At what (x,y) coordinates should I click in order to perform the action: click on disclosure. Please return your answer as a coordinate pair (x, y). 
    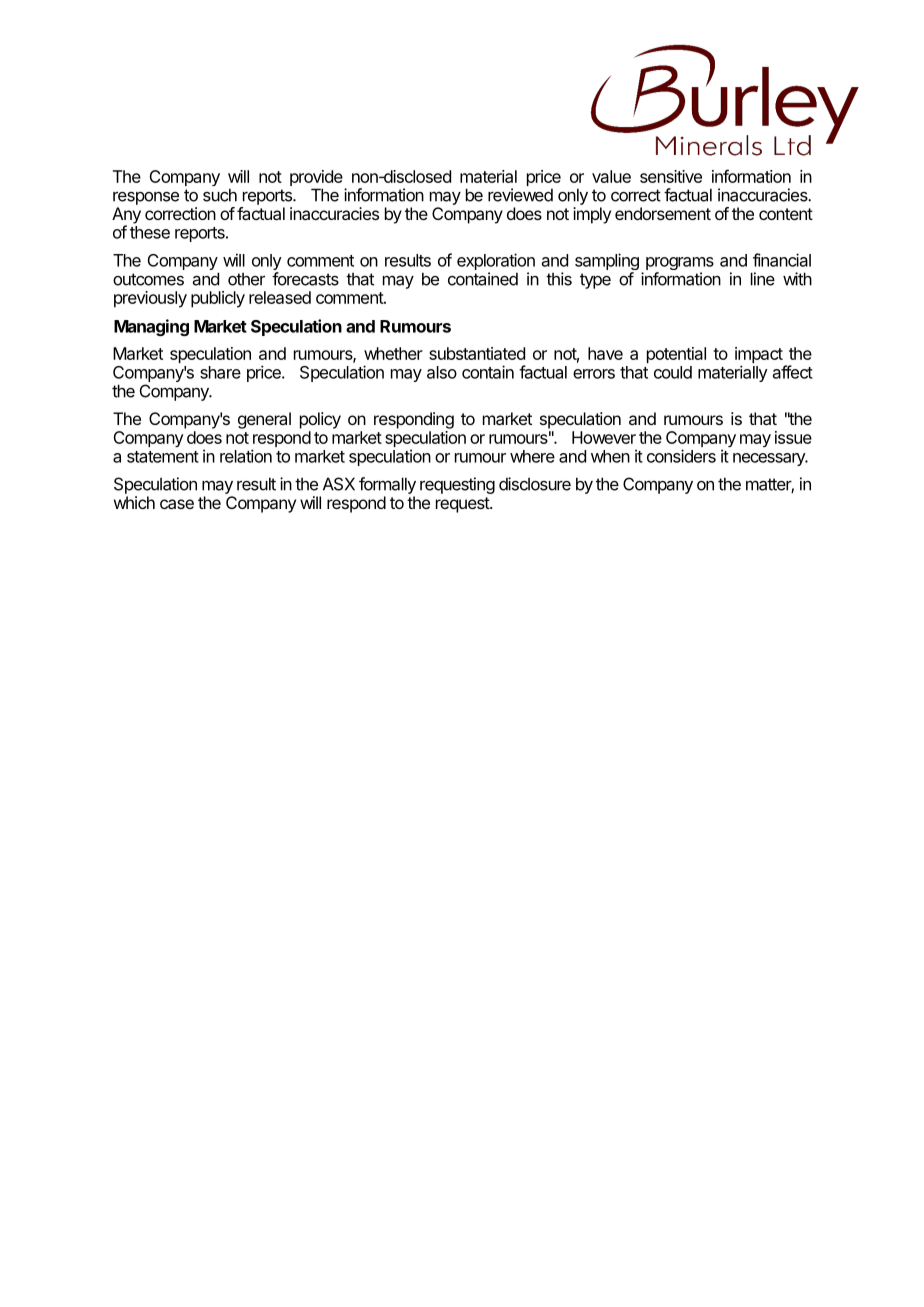
    Looking at the image, I should click on (535, 484).
